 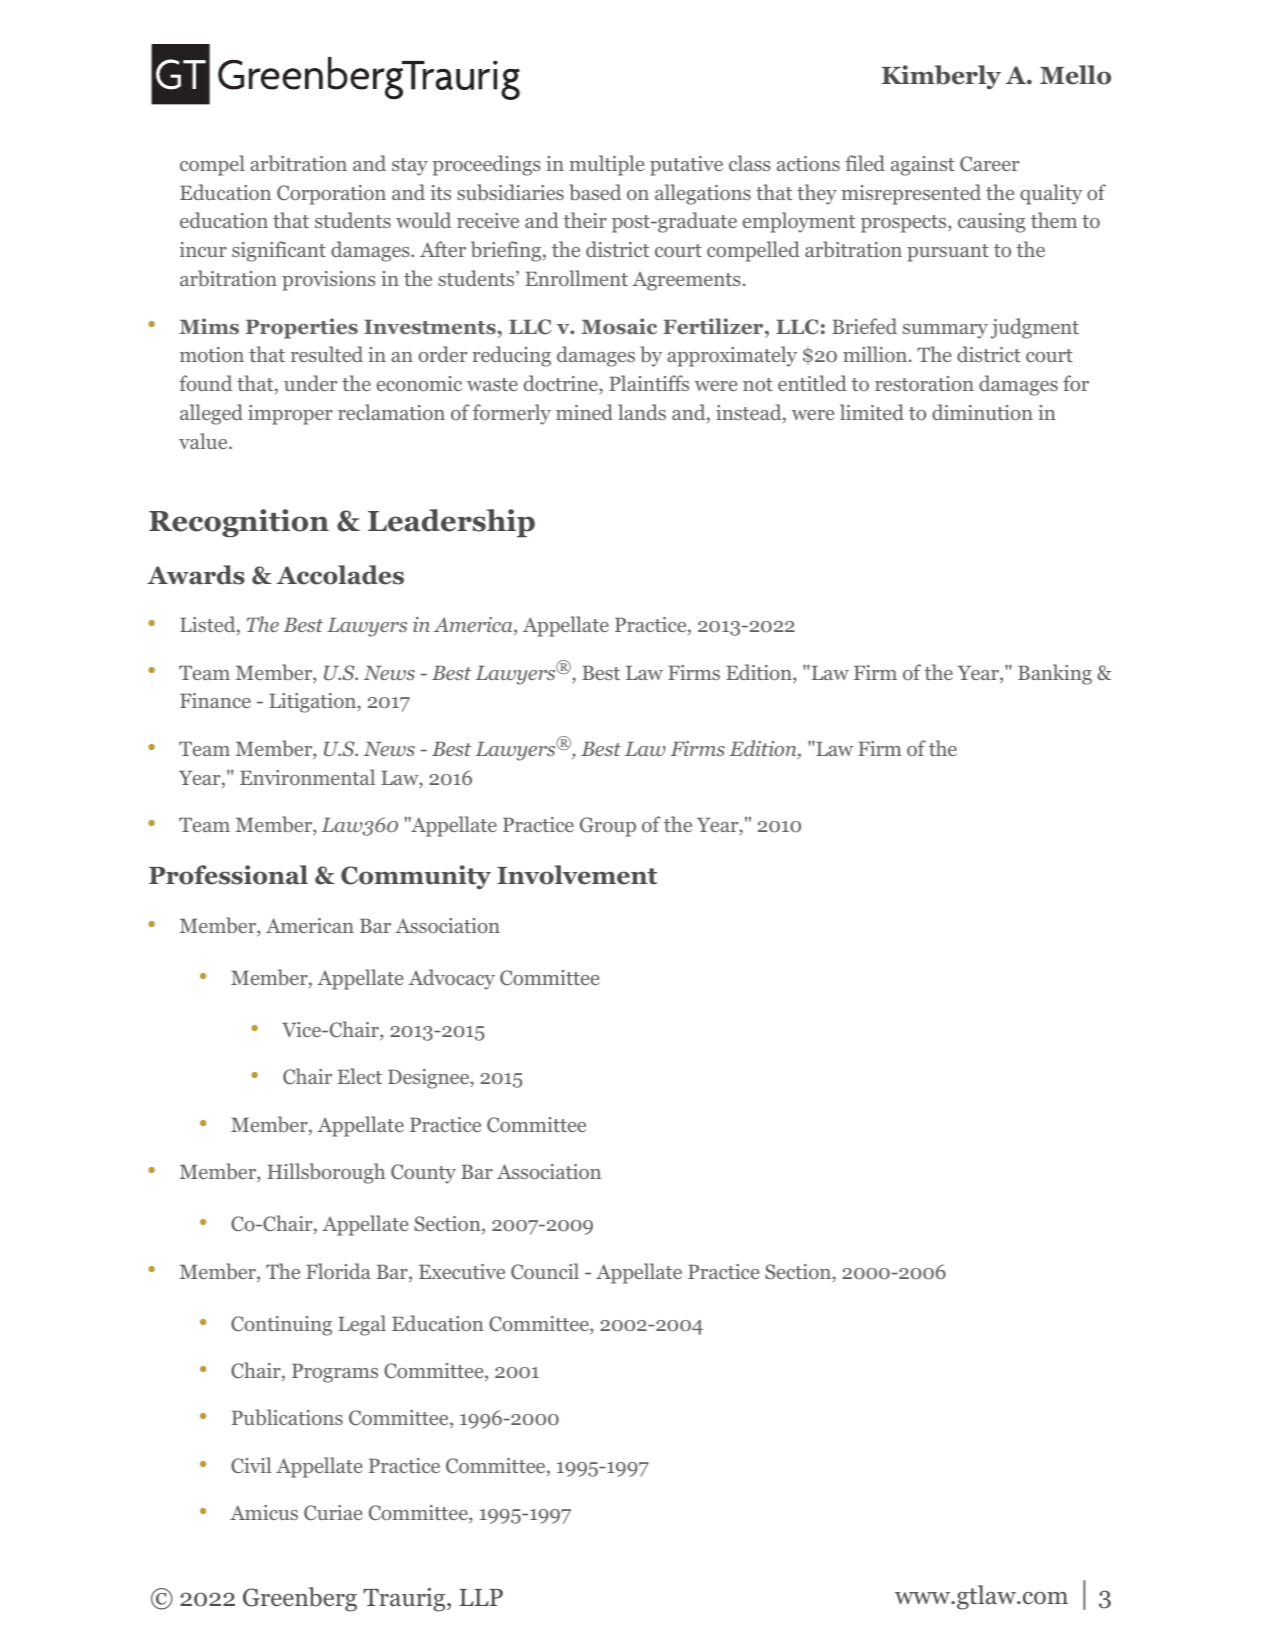 What do you see at coordinates (331, 195) in the document?
I see `Corporation` at bounding box center [331, 195].
